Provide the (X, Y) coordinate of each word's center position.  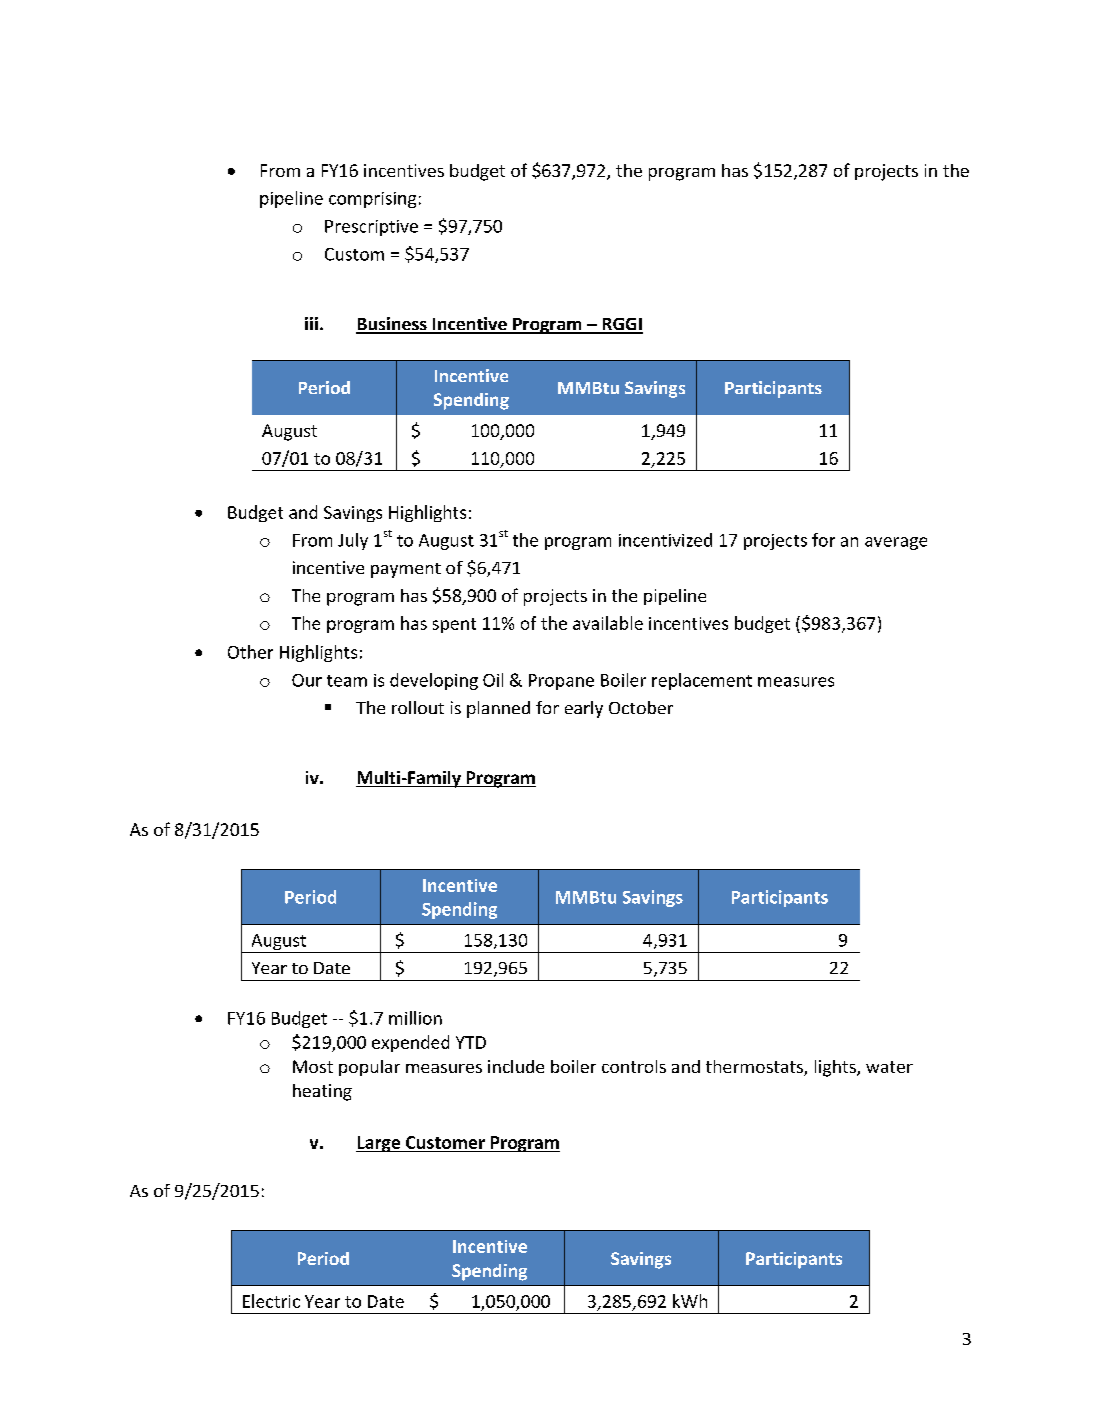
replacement (702, 681)
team (347, 681)
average (896, 543)
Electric (271, 1301)
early (584, 709)
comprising (372, 200)
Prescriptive (371, 228)
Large (379, 1144)
